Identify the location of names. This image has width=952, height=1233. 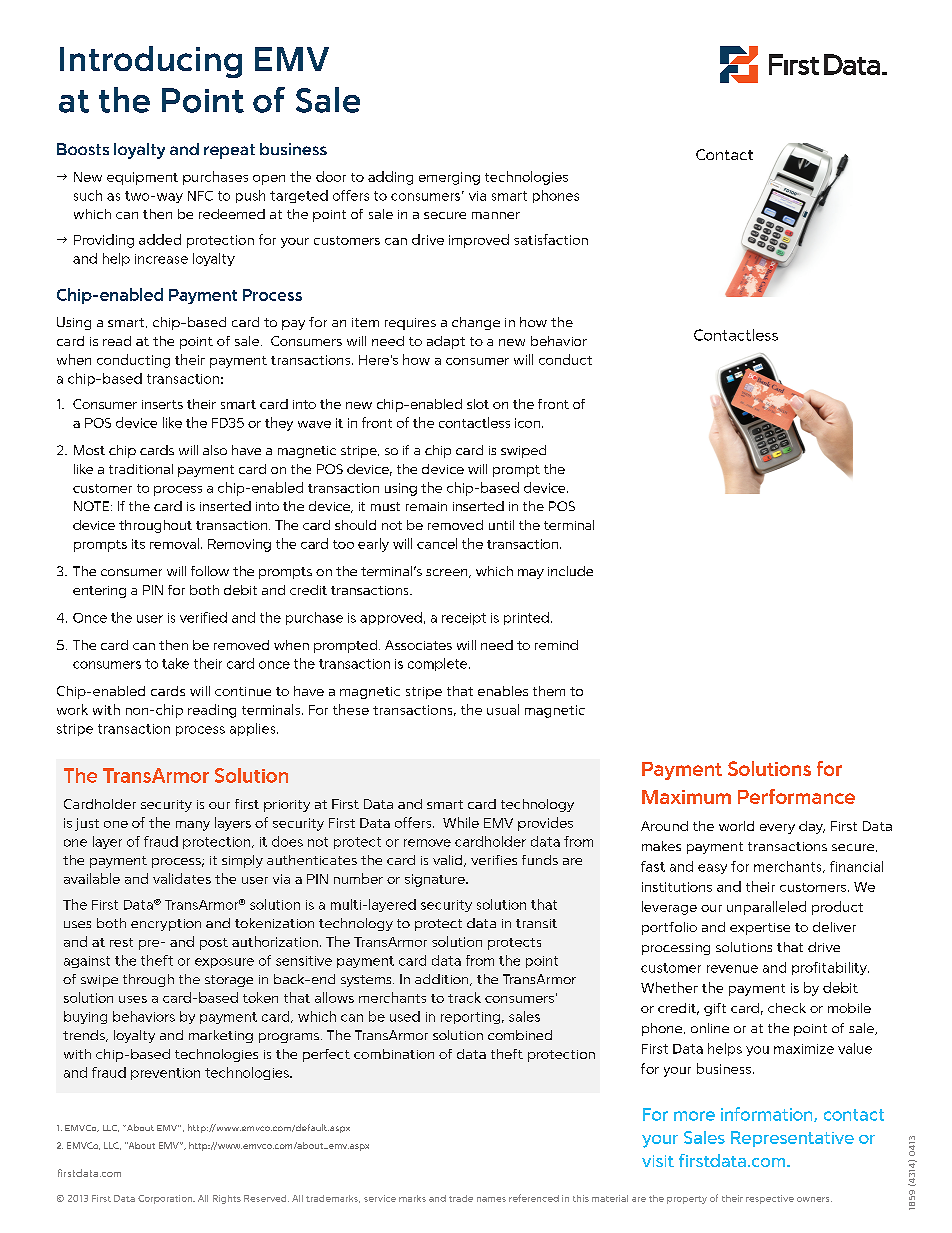
(491, 1199).
